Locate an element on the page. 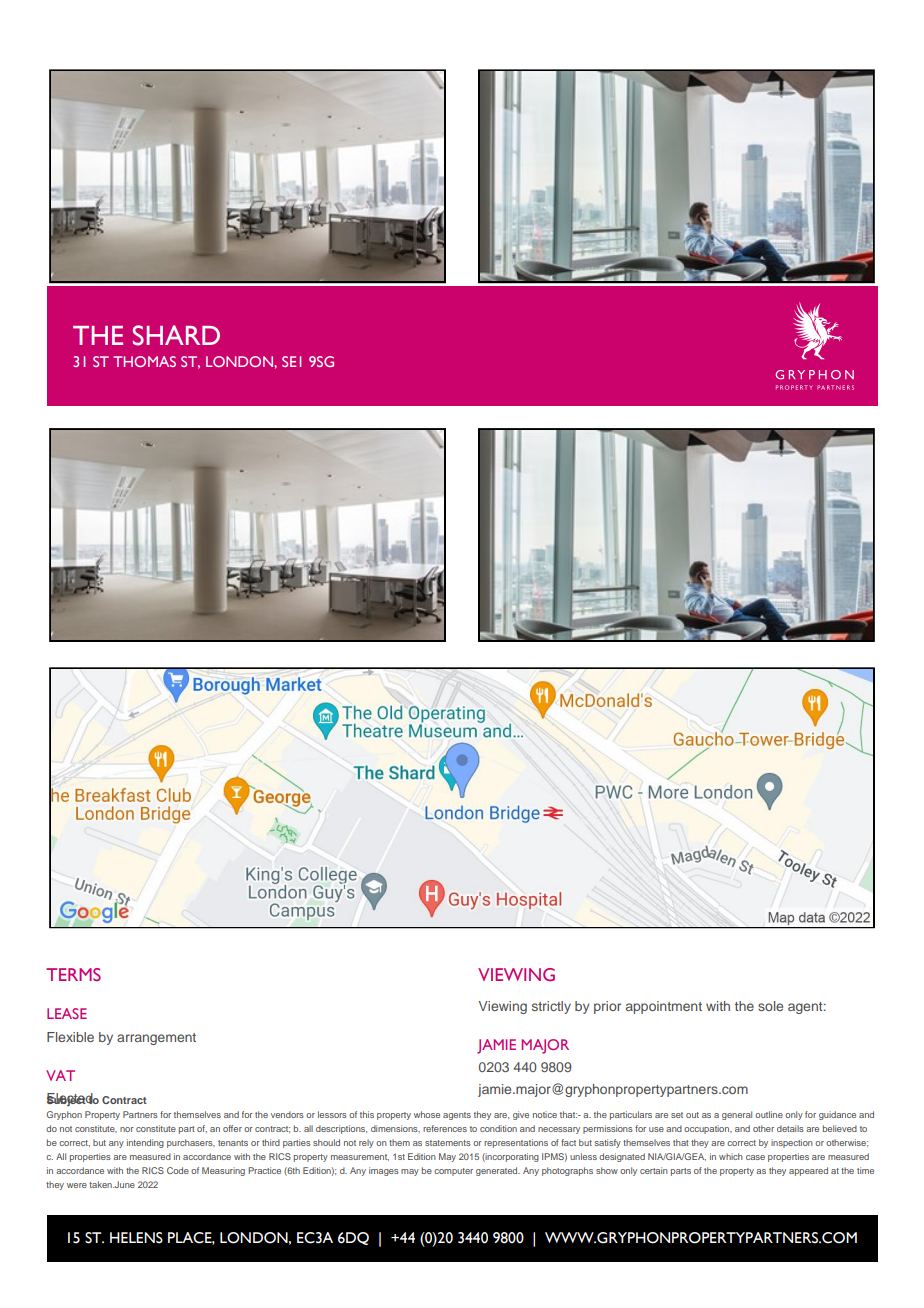 Image resolution: width=924 pixels, height=1308 pixels. THOMAS is located at coordinates (144, 361).
